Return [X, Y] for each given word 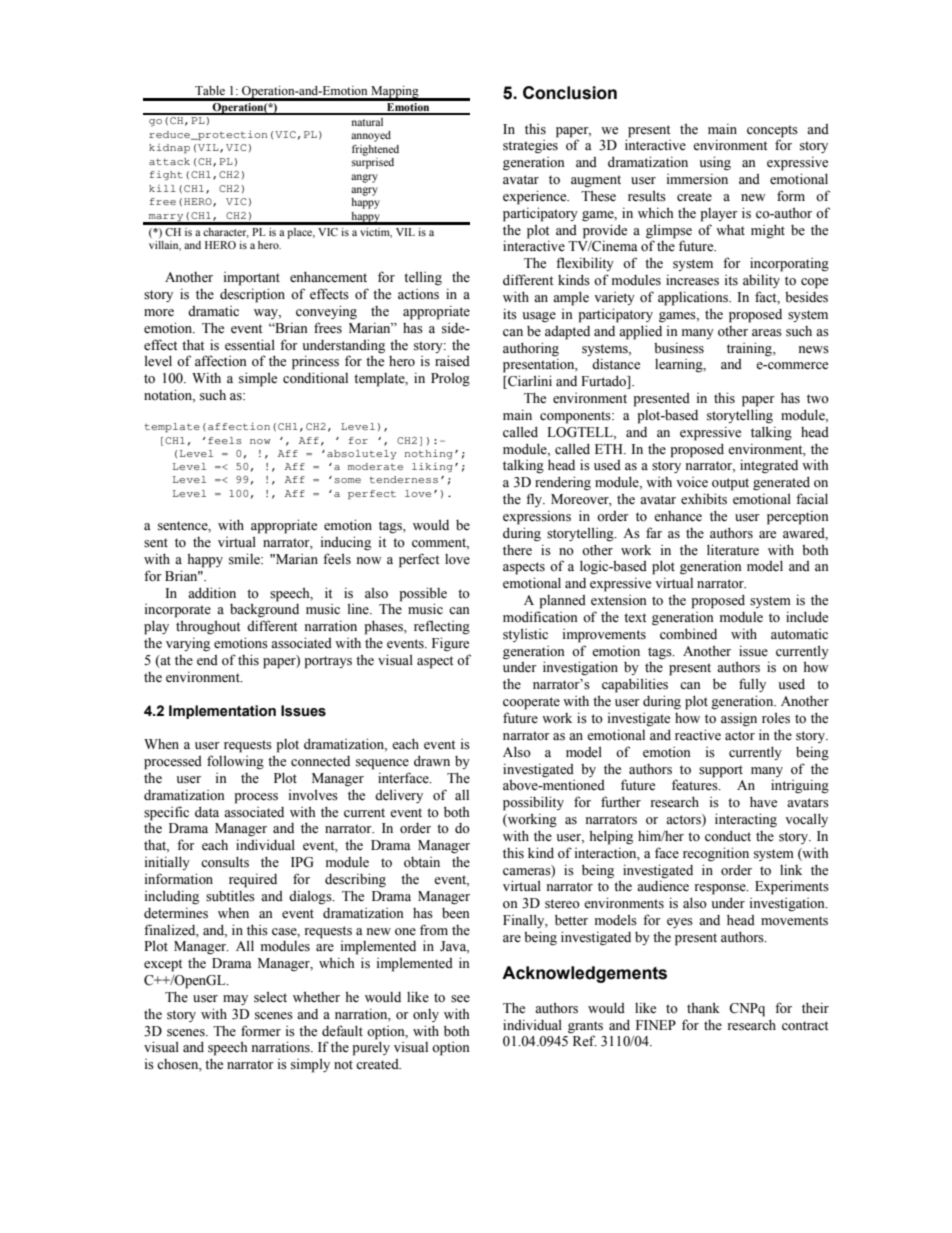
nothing [429, 454]
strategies [530, 146]
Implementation [222, 712]
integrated [769, 466]
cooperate [531, 703]
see [460, 999]
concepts [772, 131]
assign [739, 719]
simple [258, 379]
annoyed [371, 136]
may [235, 1000]
